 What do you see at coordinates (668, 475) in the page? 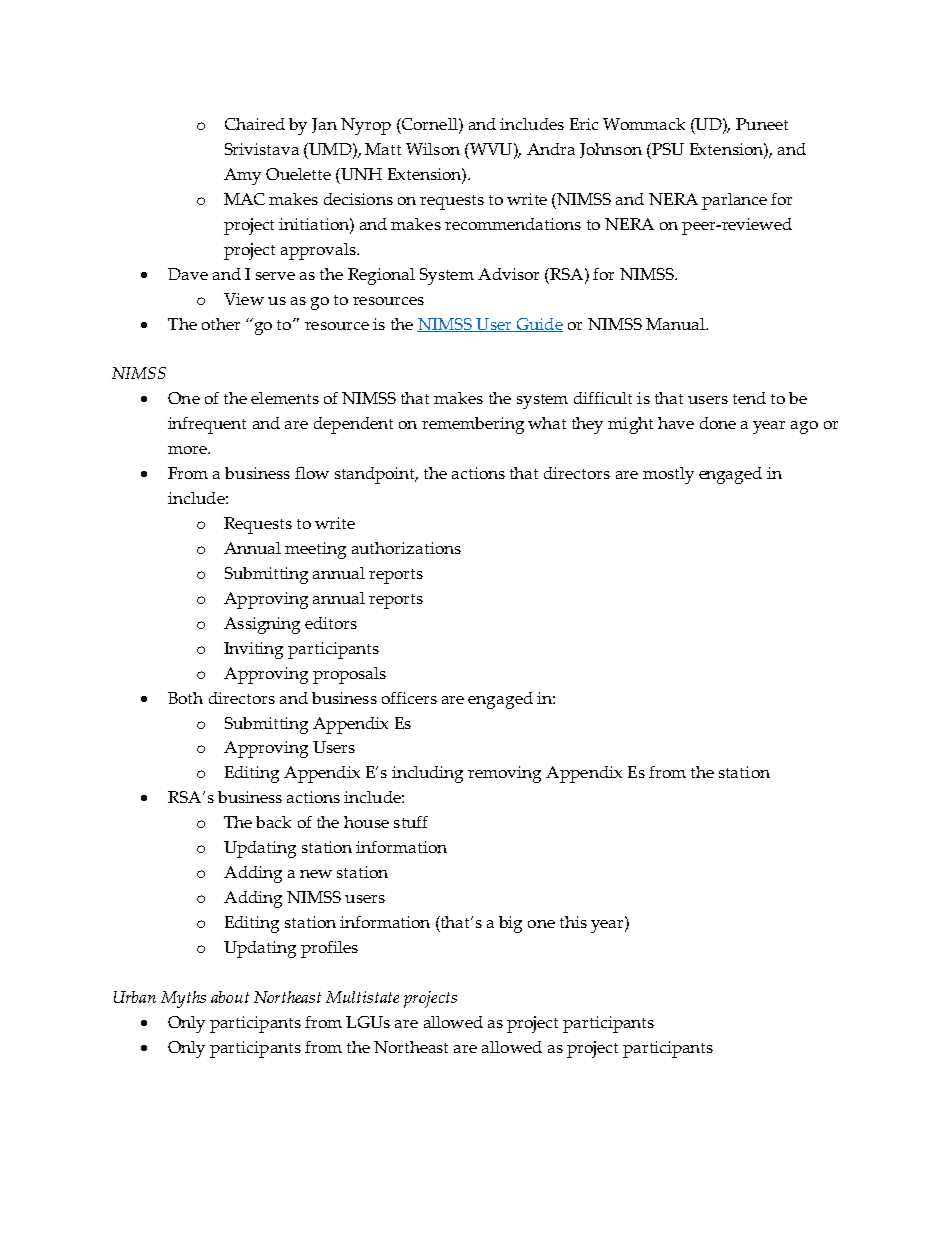
I see `mostly` at bounding box center [668, 475].
